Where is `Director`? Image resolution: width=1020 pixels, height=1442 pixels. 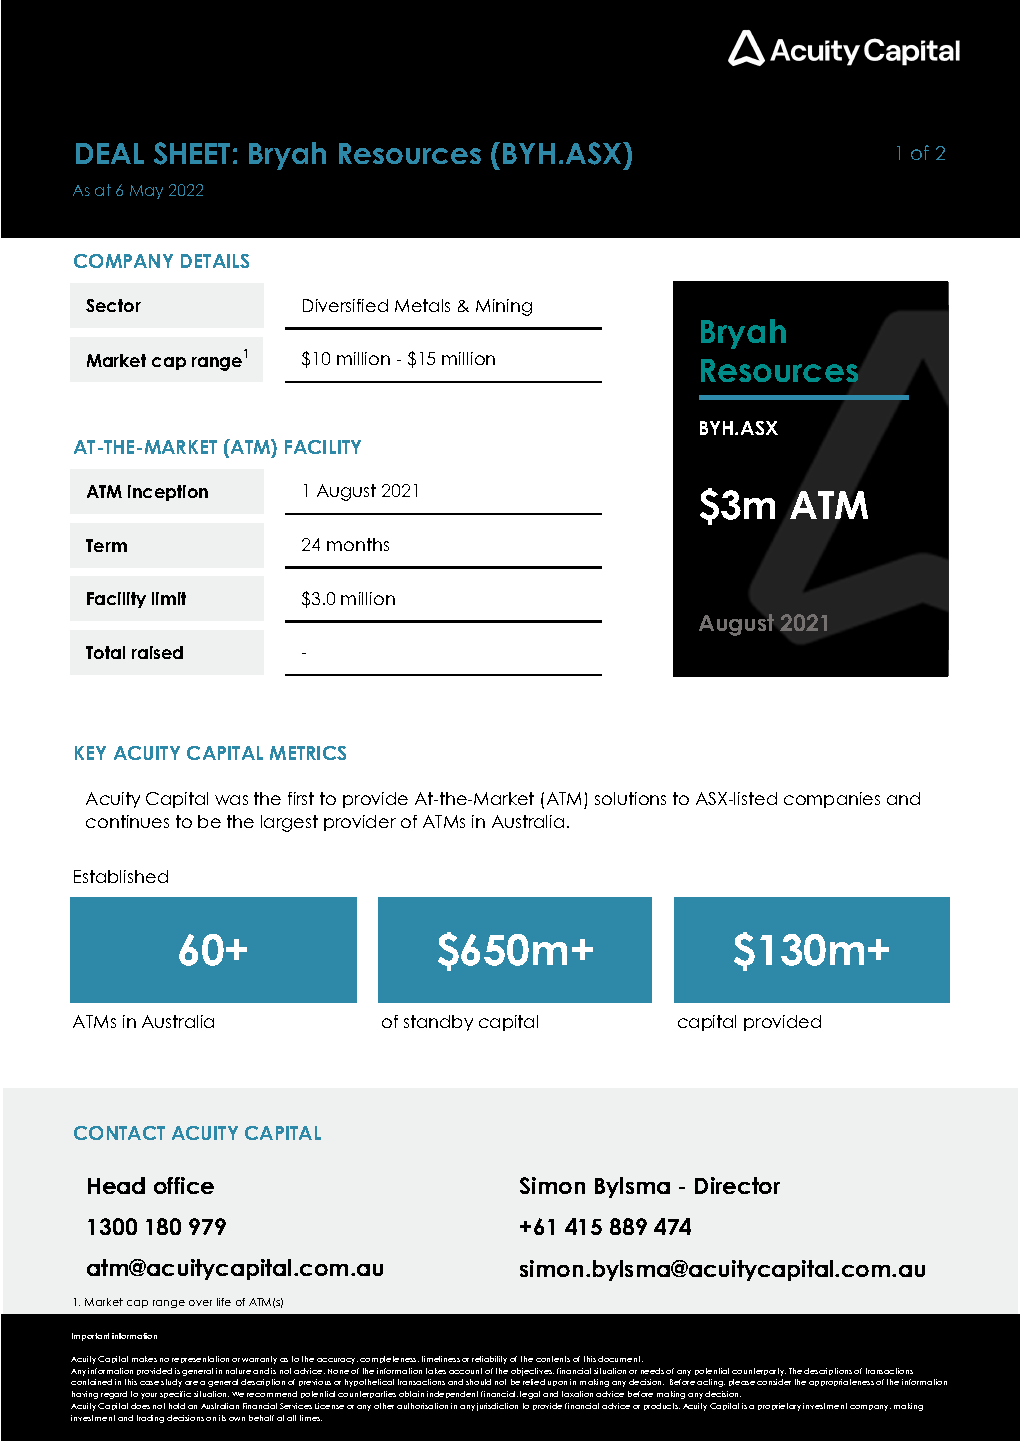 Director is located at coordinates (737, 1185).
